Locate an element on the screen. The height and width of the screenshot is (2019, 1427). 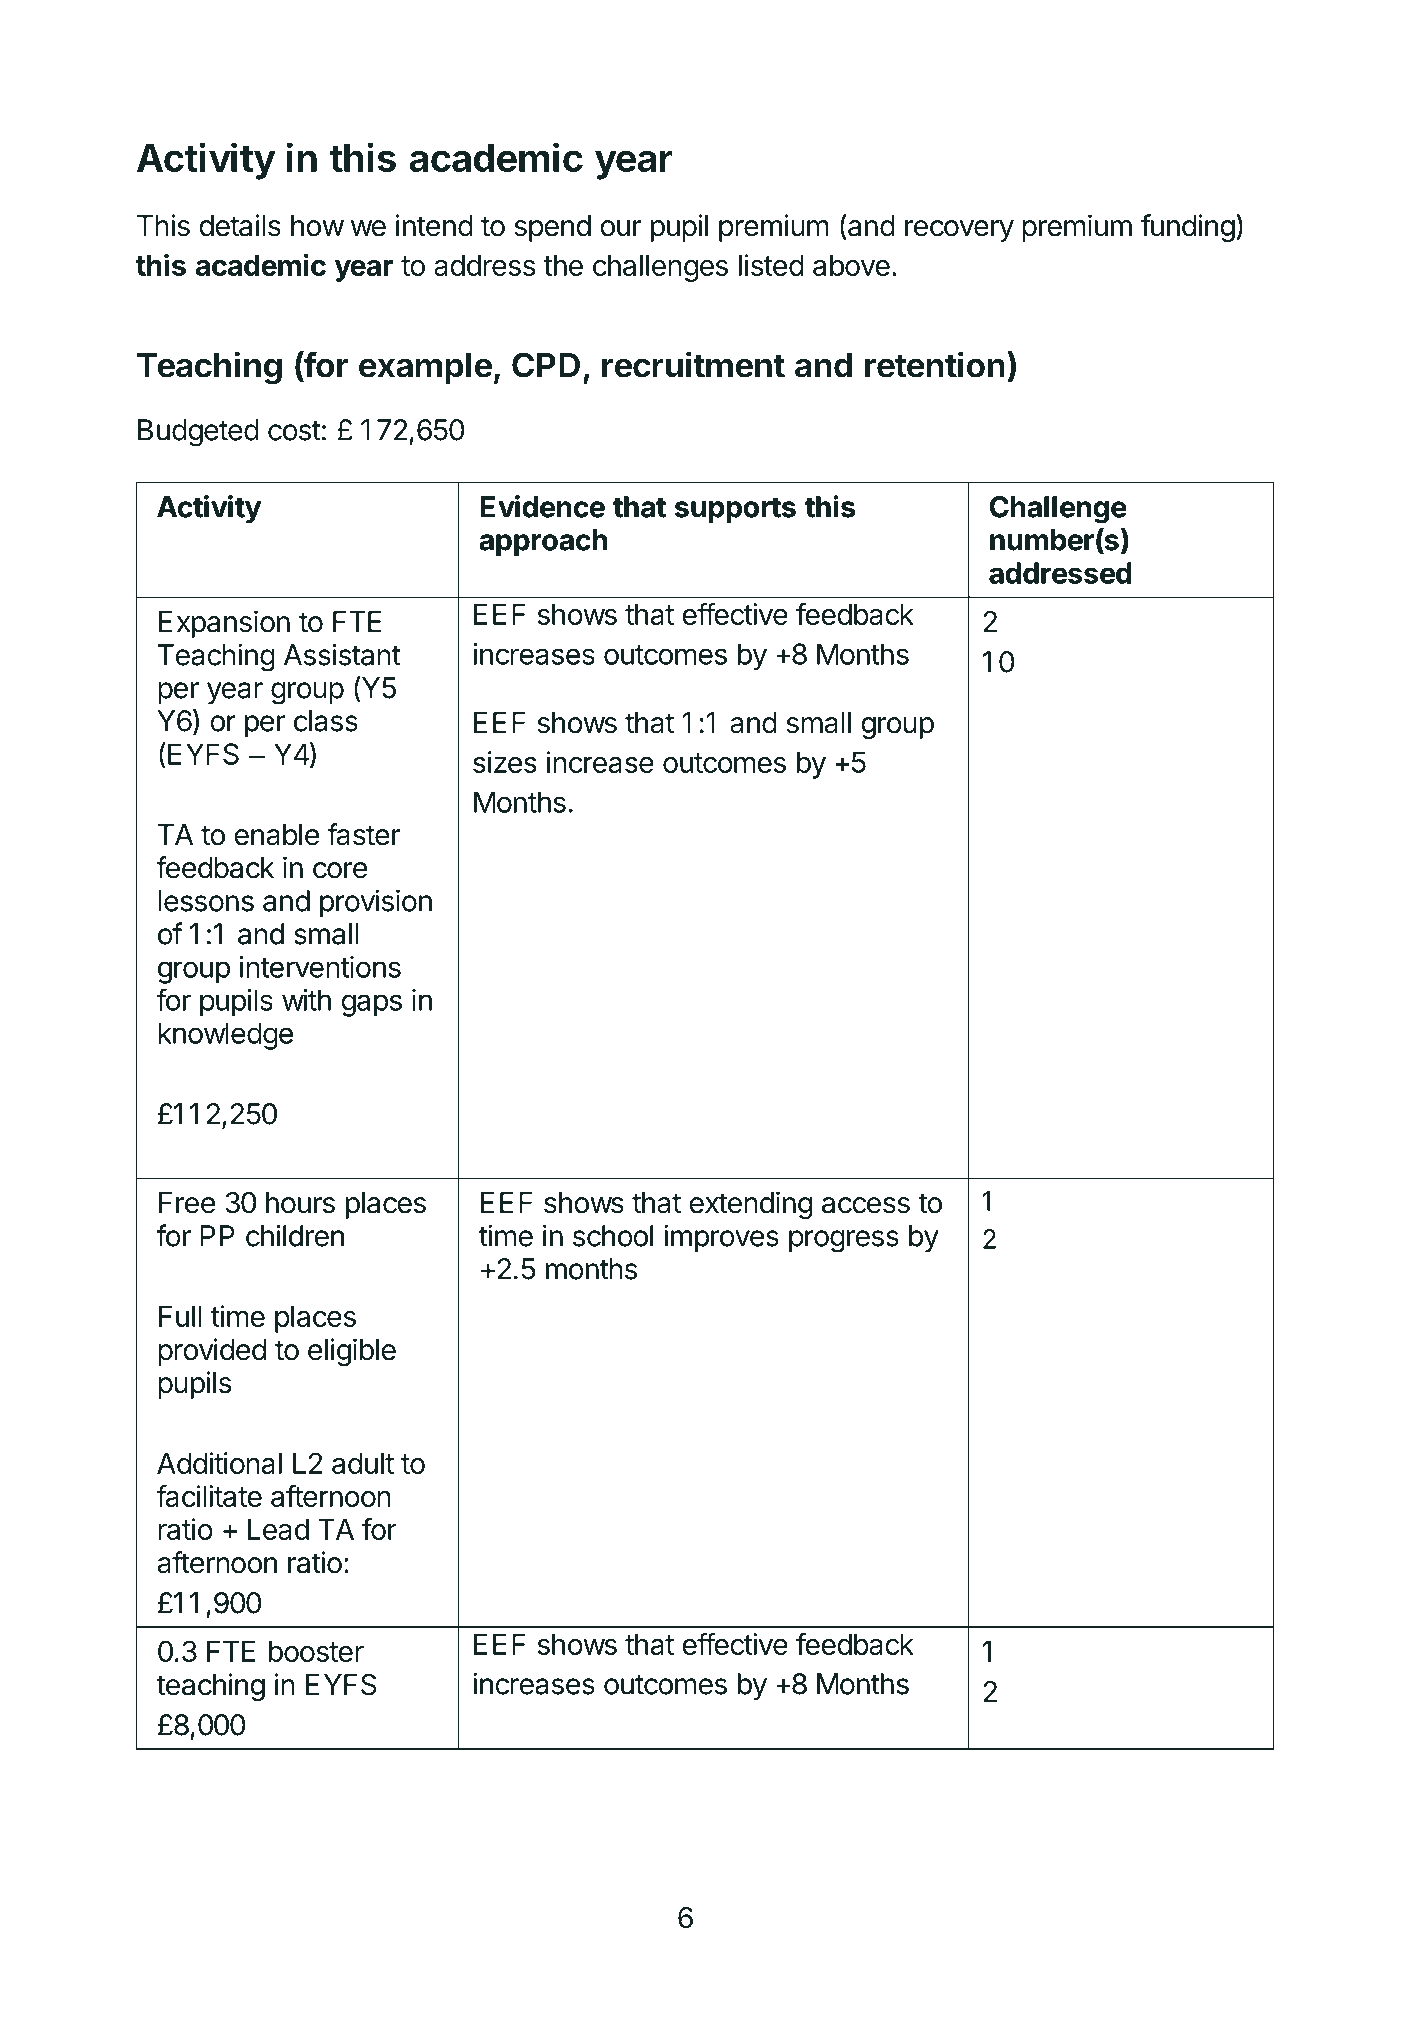
sizes is located at coordinates (505, 762).
